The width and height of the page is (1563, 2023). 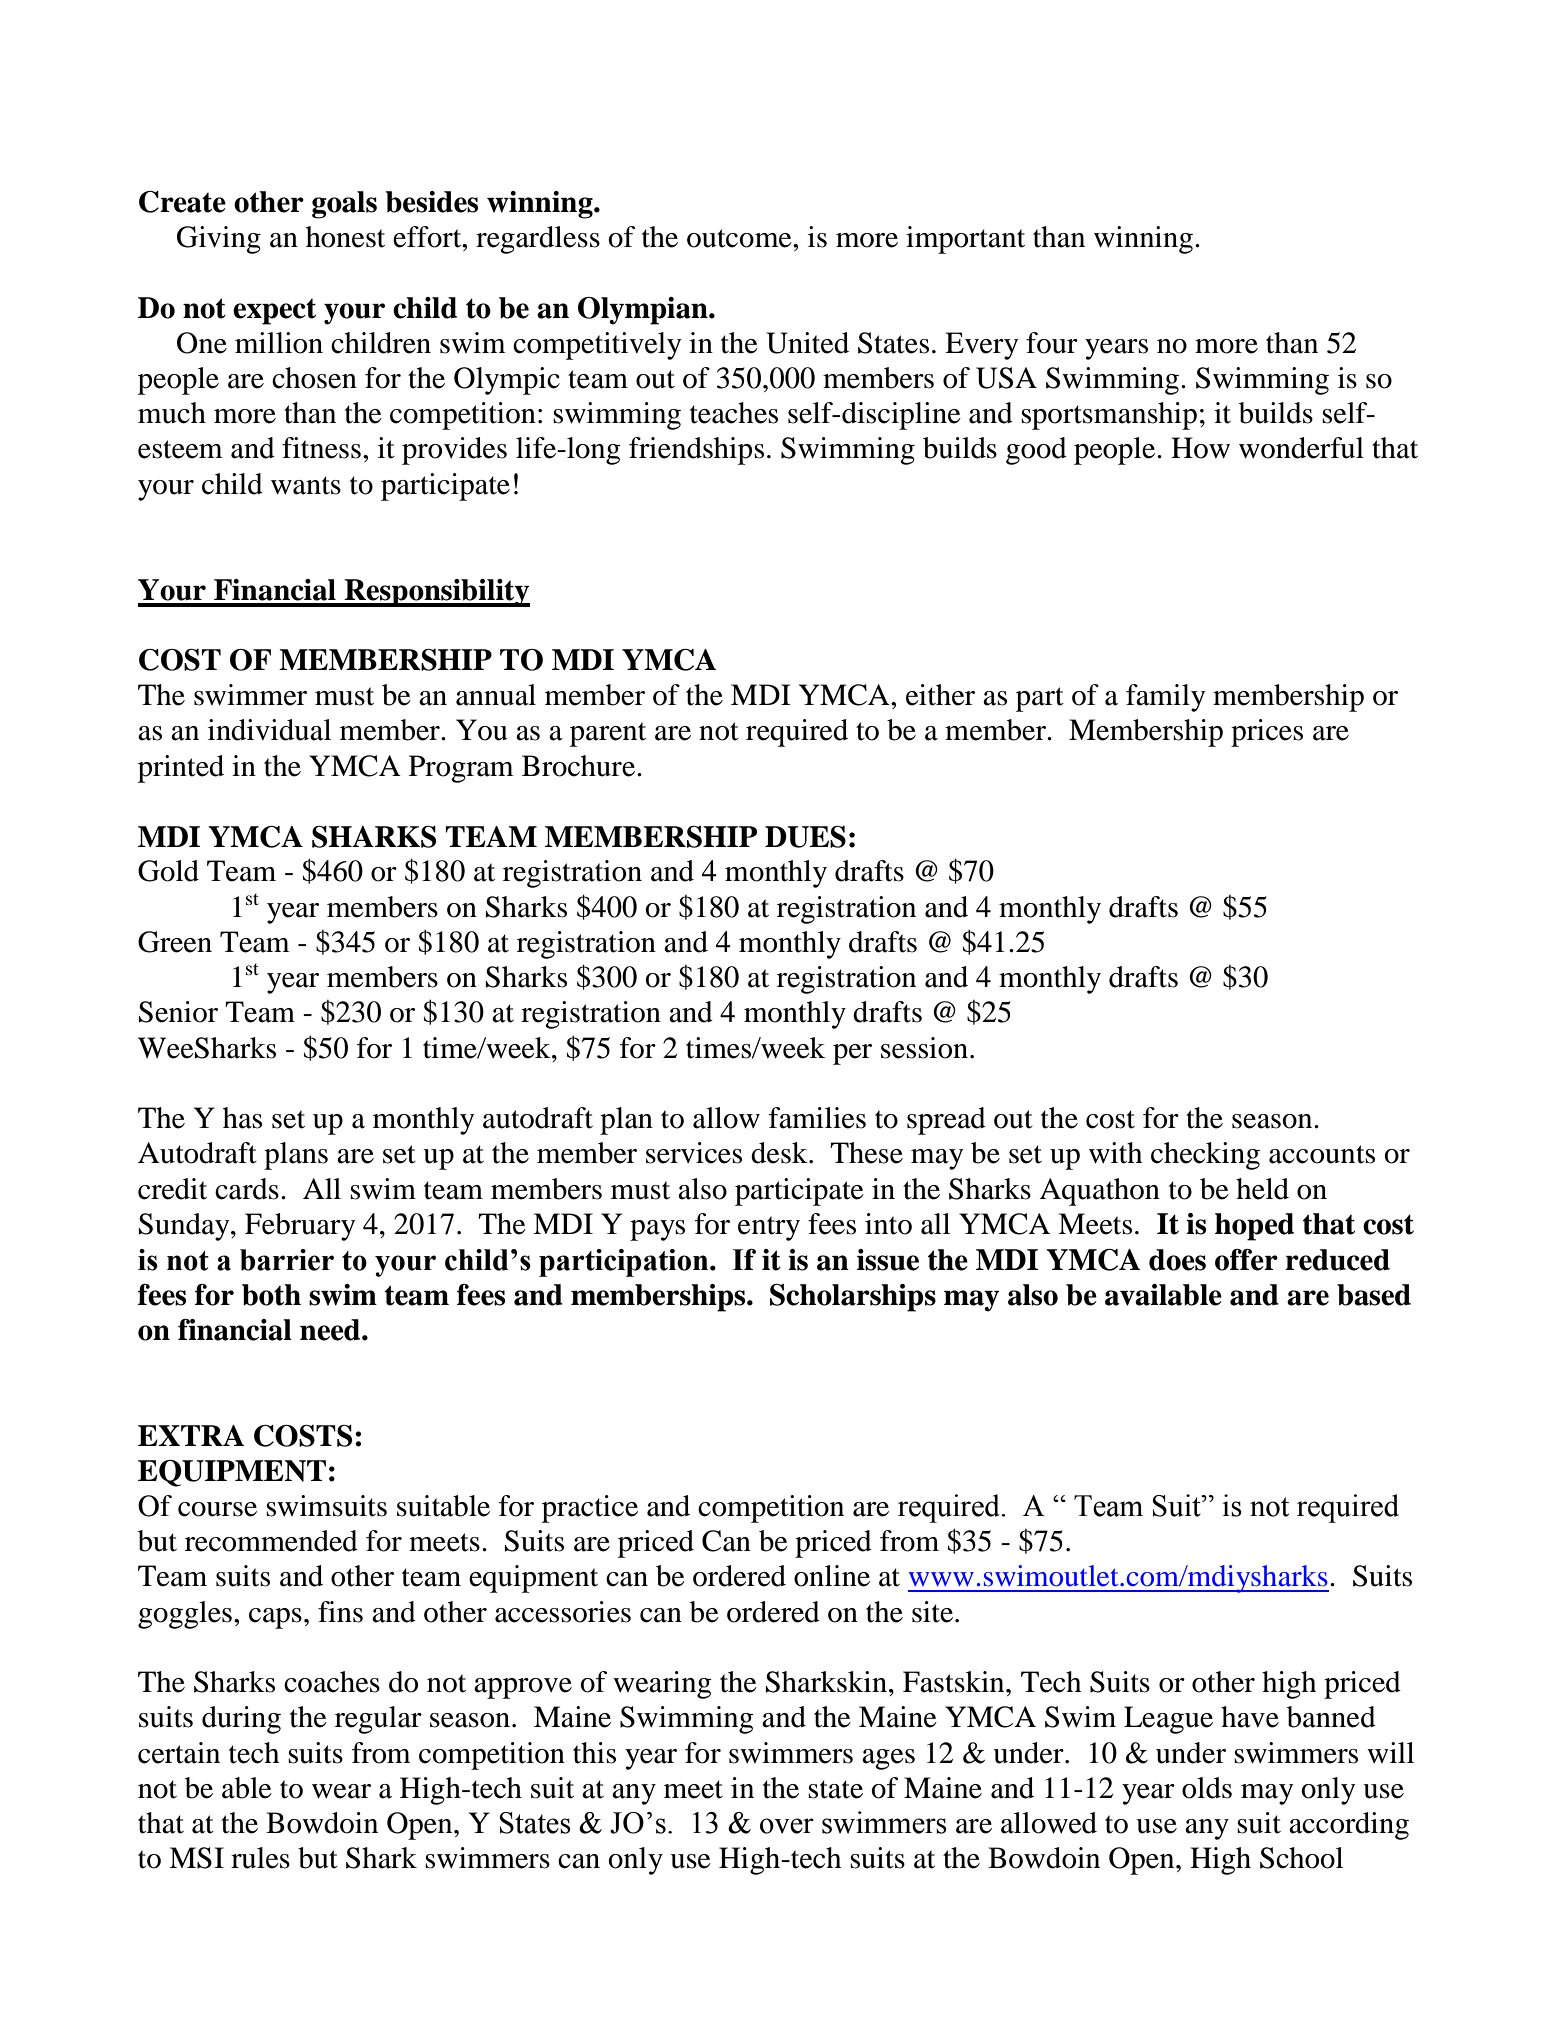 What do you see at coordinates (1052, 343) in the page?
I see `four` at bounding box center [1052, 343].
